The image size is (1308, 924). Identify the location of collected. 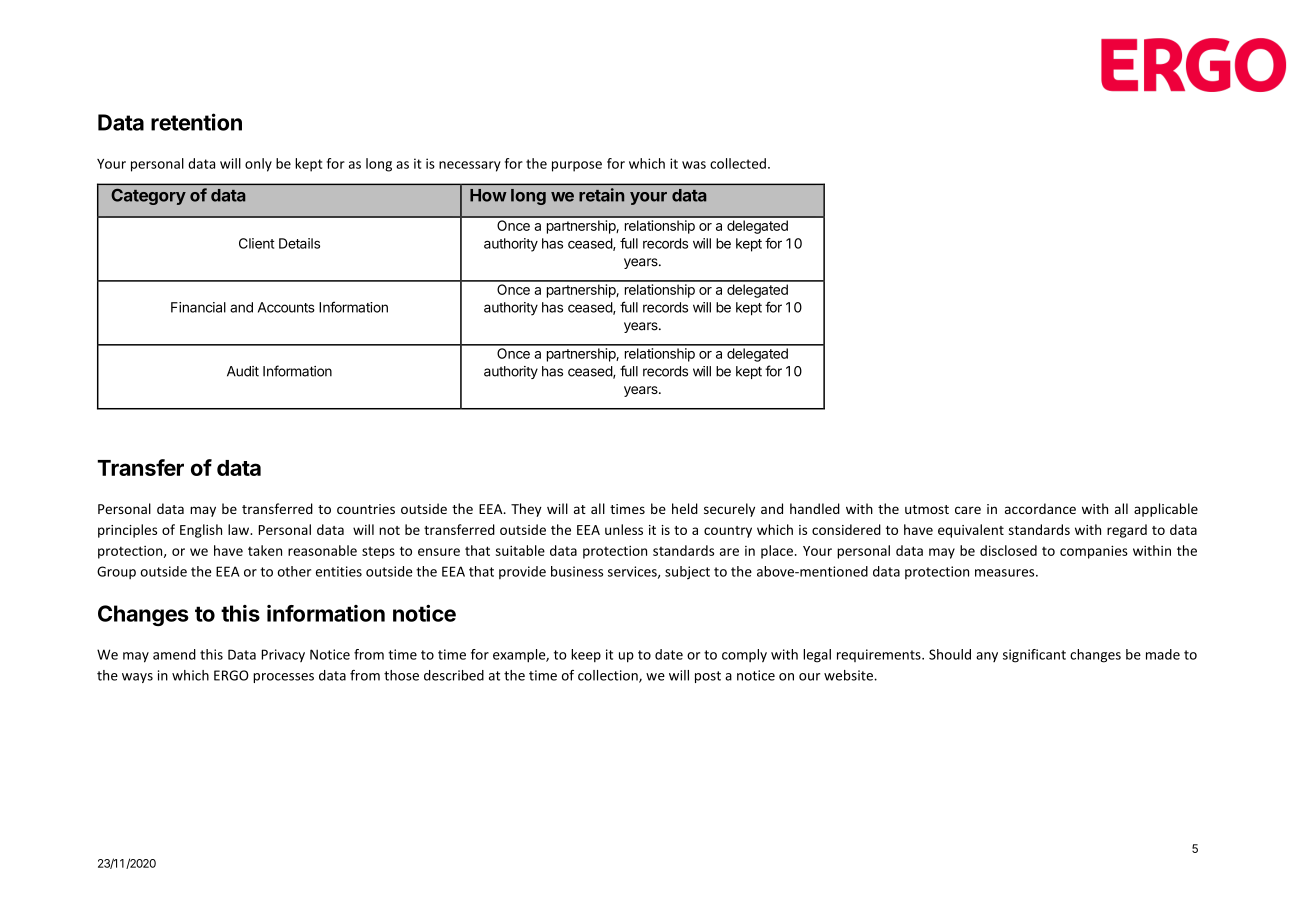
(738, 163).
